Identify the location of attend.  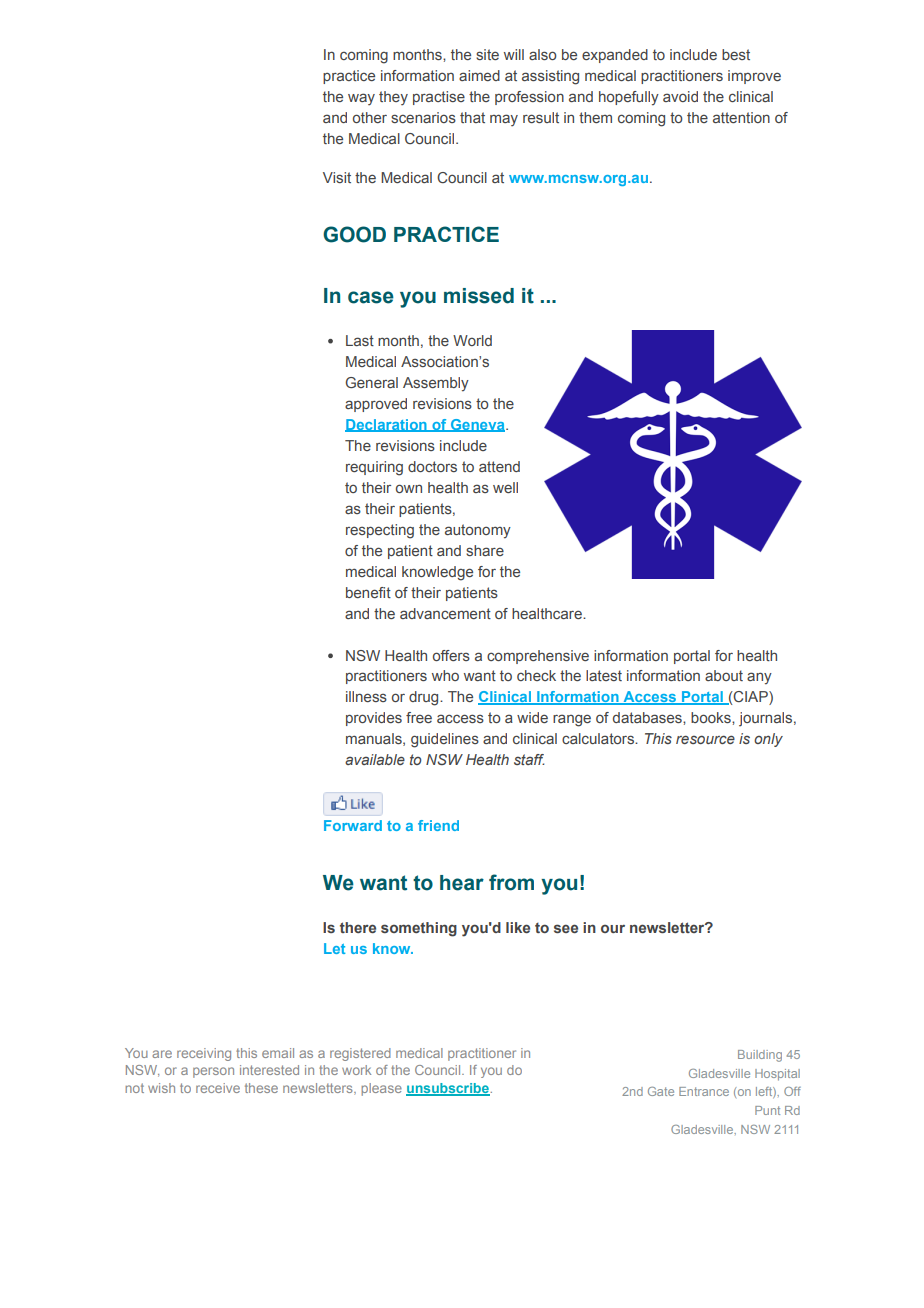
(499, 466).
